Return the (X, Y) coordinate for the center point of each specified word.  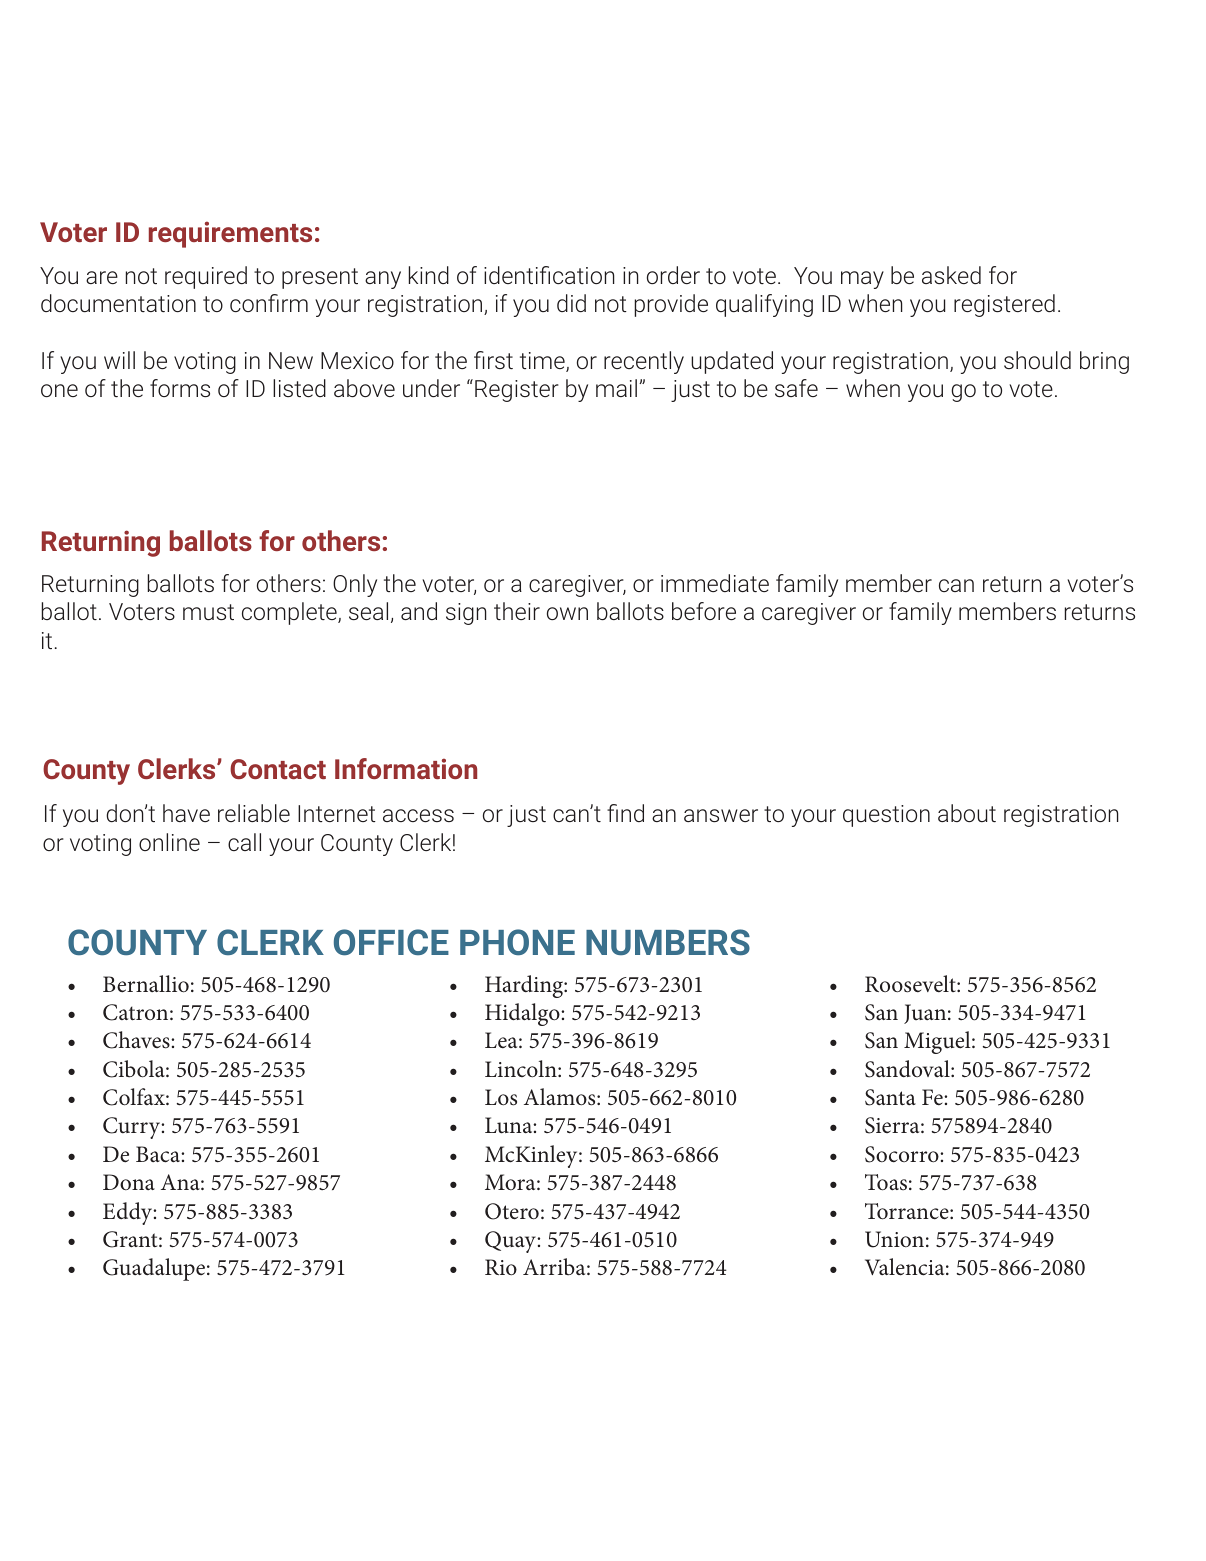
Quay (511, 1242)
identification (549, 275)
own (567, 613)
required (206, 277)
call (244, 842)
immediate (715, 583)
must (208, 612)
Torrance (908, 1211)
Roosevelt (911, 984)
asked (951, 275)
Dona (129, 1182)
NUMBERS (668, 942)
